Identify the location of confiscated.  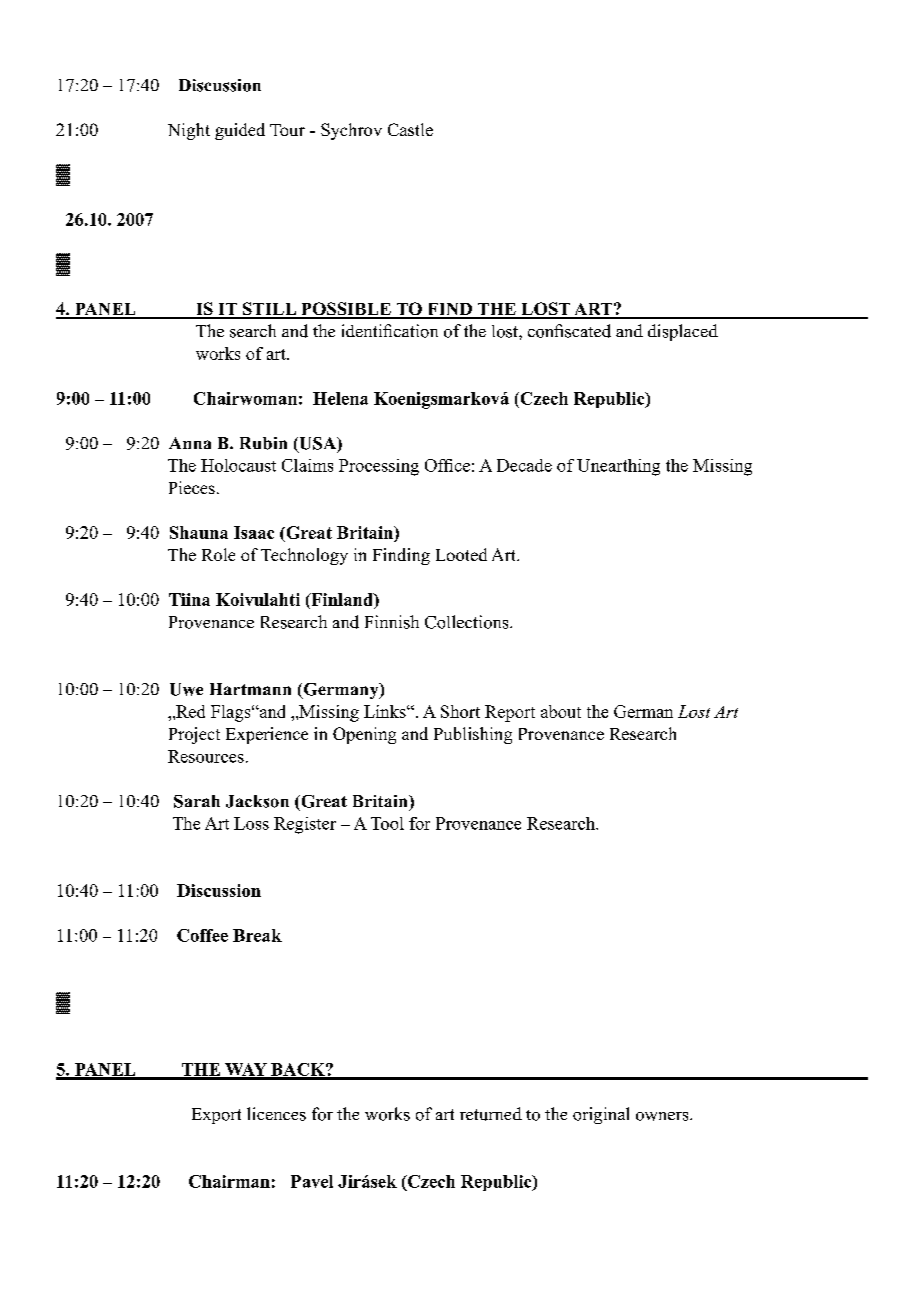
(569, 331).
